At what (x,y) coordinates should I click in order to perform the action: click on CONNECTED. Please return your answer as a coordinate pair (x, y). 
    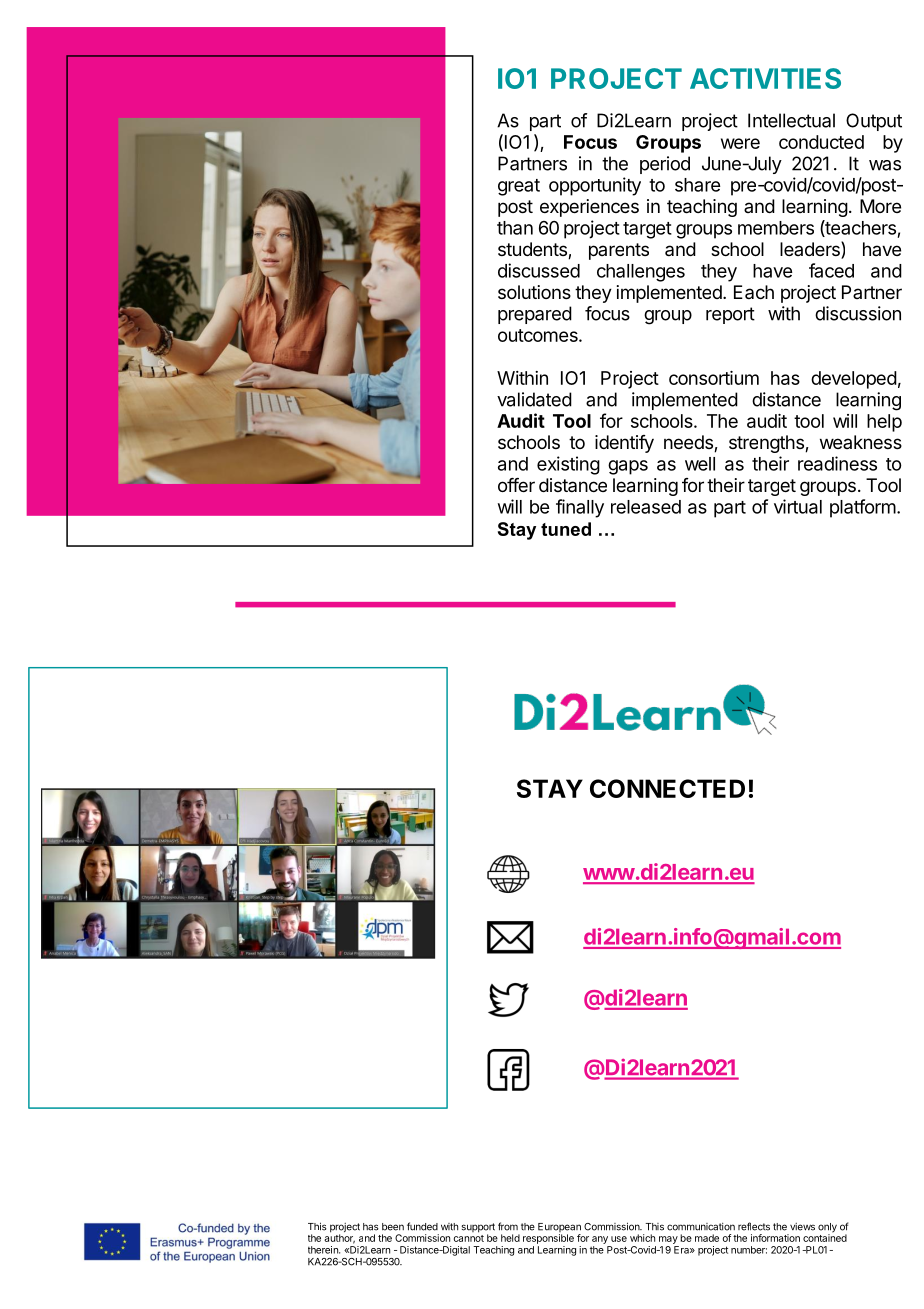
    Looking at the image, I should click on (667, 788).
